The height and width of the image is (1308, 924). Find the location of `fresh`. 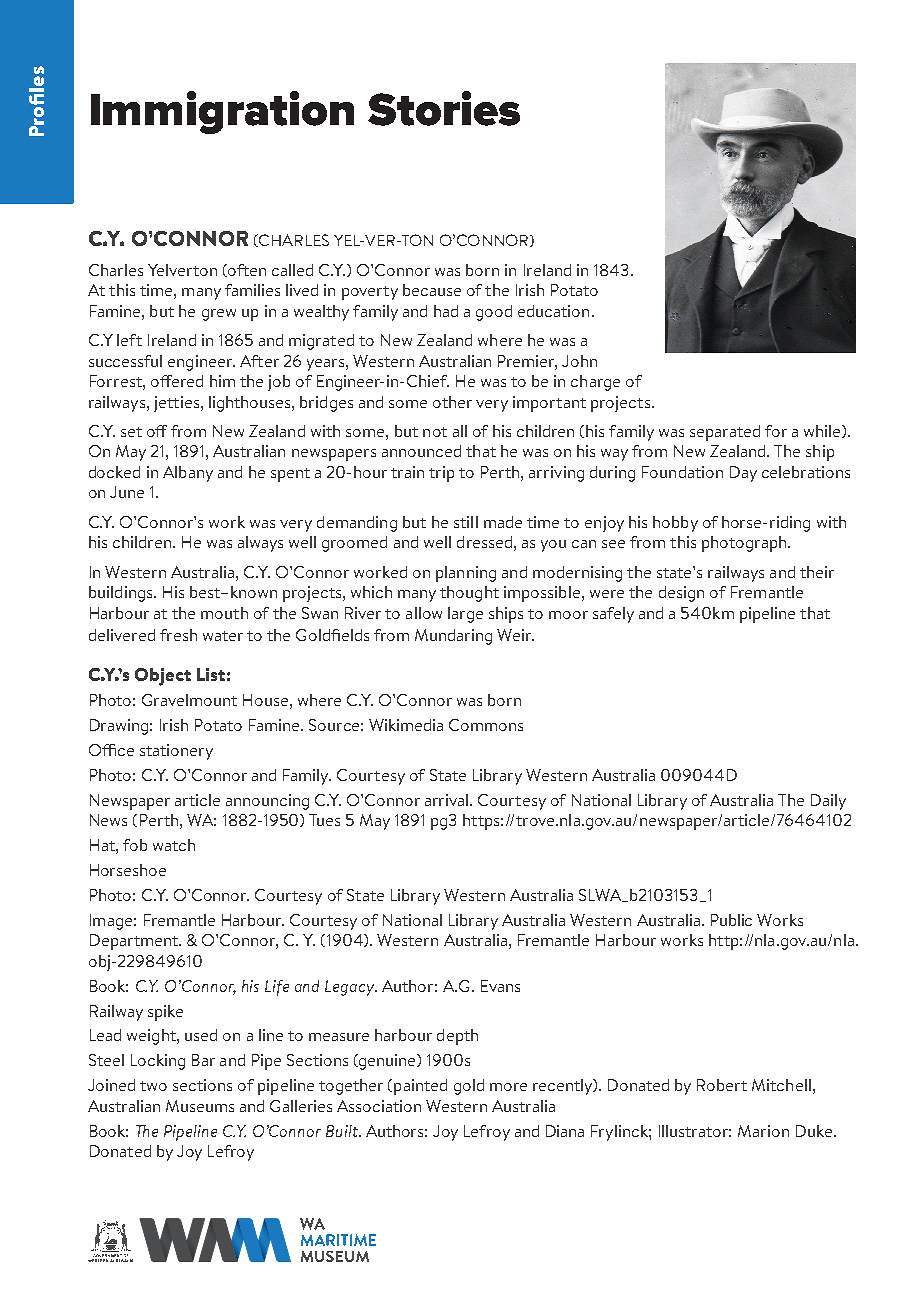

fresh is located at coordinates (178, 635).
